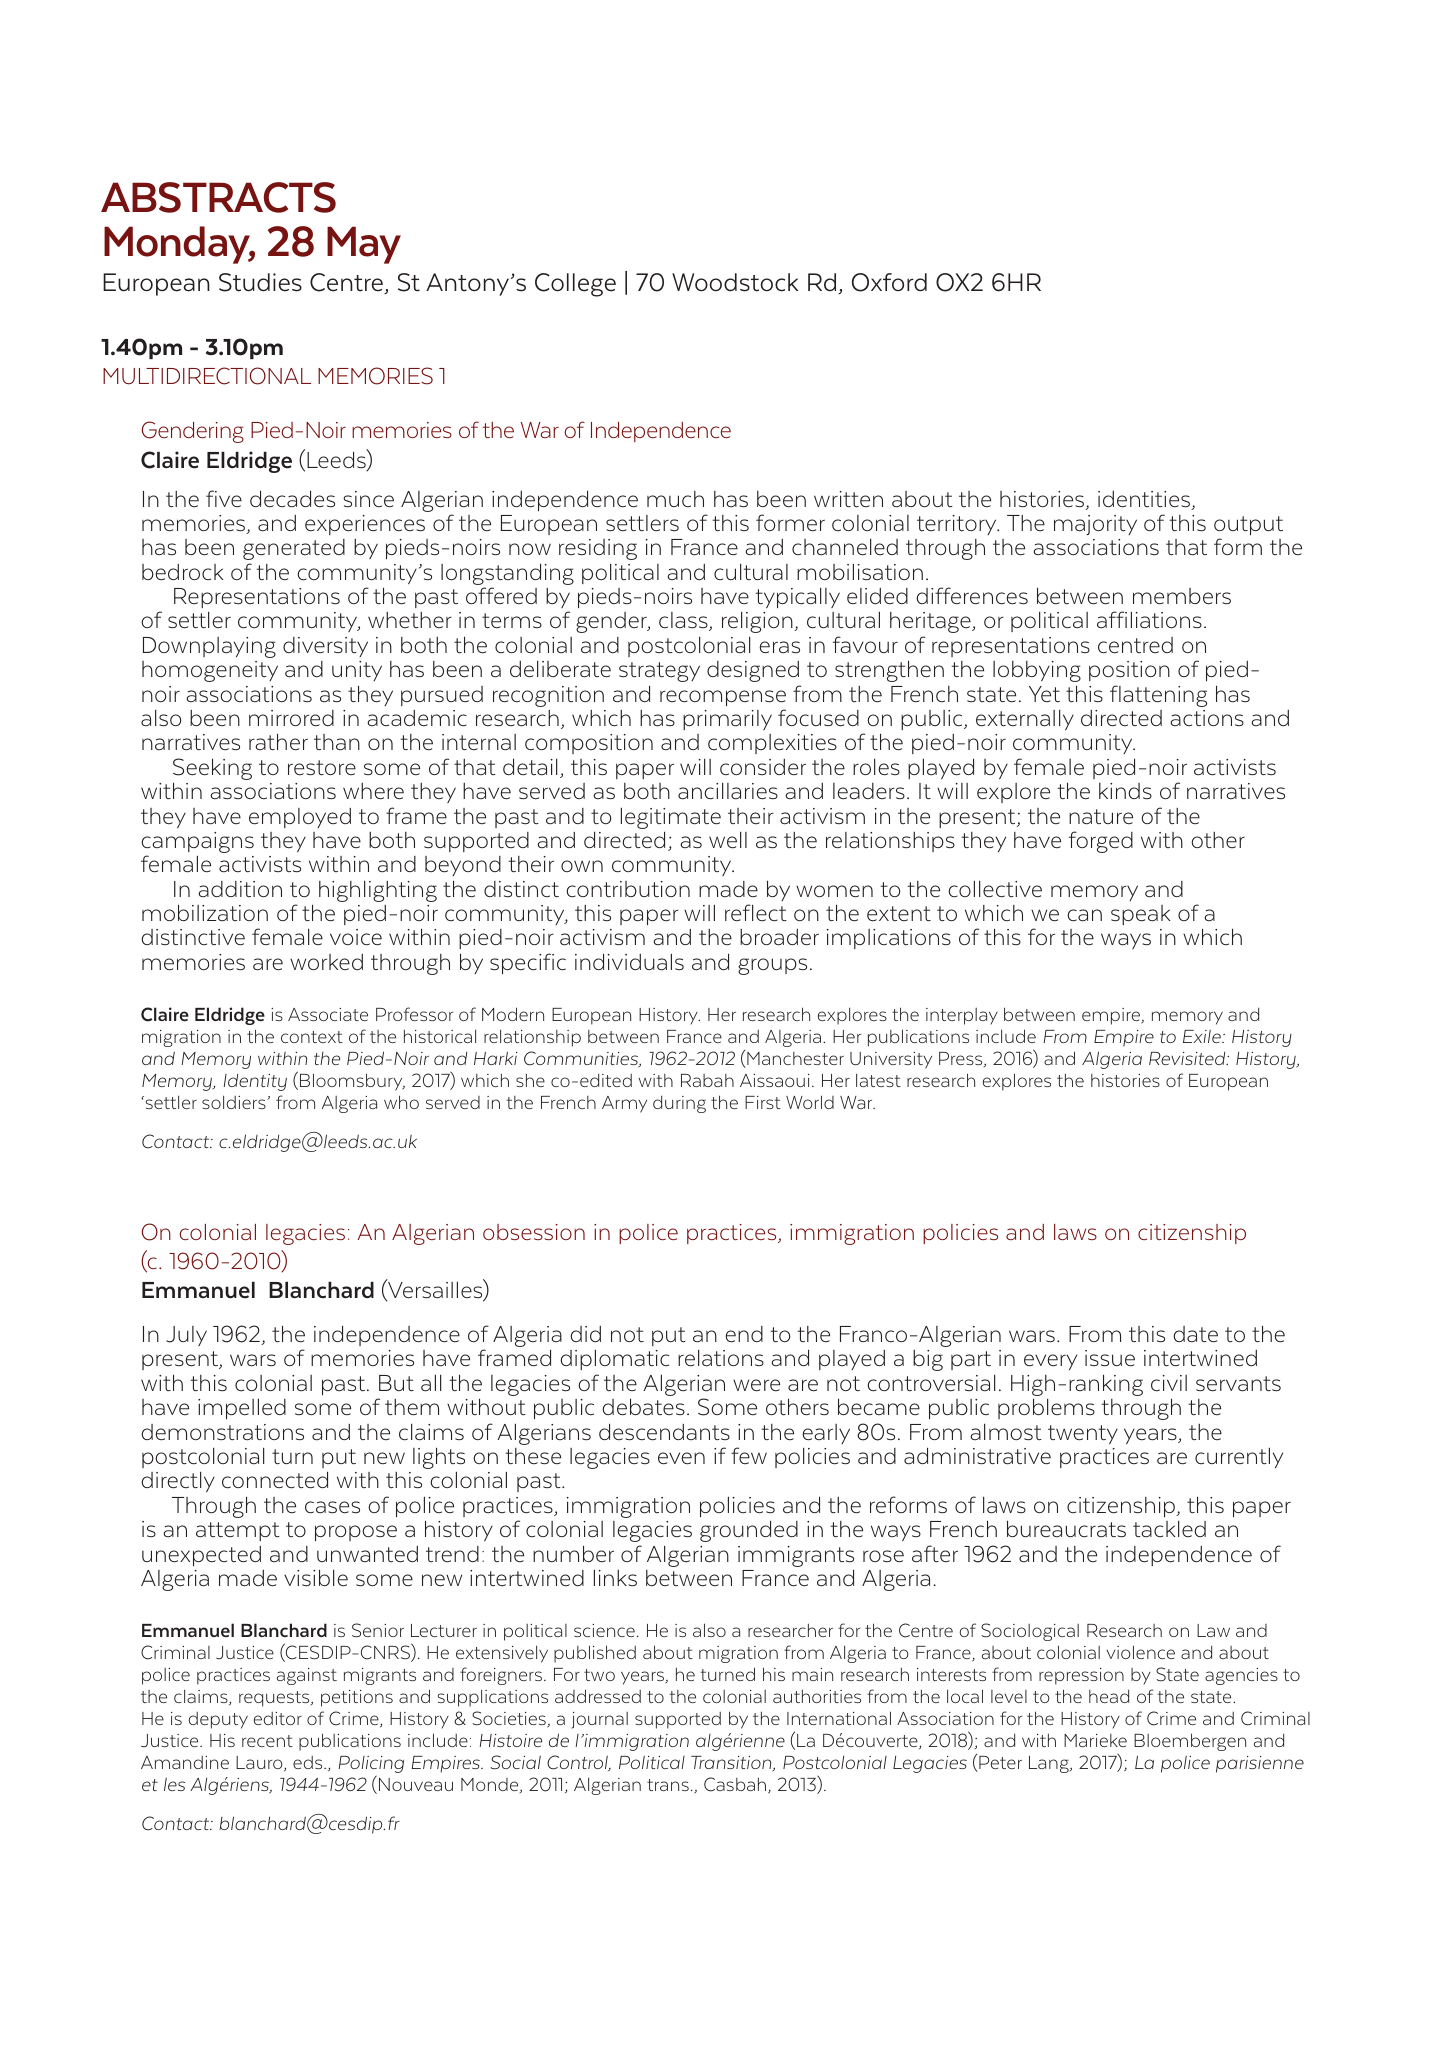 The image size is (1452, 2053). What do you see at coordinates (242, 1409) in the image?
I see `impelled` at bounding box center [242, 1409].
